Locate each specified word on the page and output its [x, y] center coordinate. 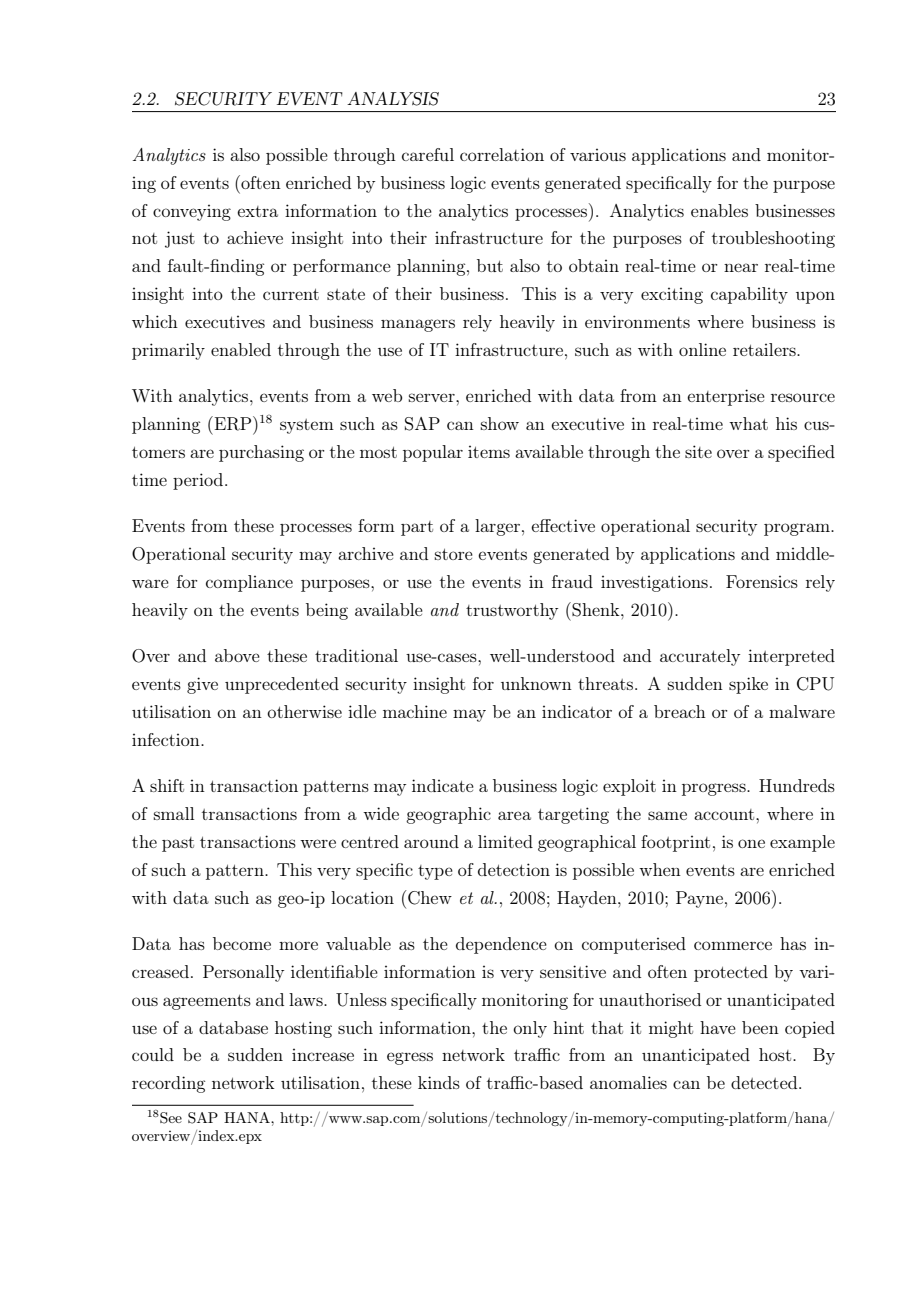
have [718, 1027]
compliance [249, 583]
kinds [439, 1082]
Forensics [762, 581]
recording [168, 1084]
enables [719, 210]
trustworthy [512, 611]
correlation [502, 154]
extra [257, 211]
